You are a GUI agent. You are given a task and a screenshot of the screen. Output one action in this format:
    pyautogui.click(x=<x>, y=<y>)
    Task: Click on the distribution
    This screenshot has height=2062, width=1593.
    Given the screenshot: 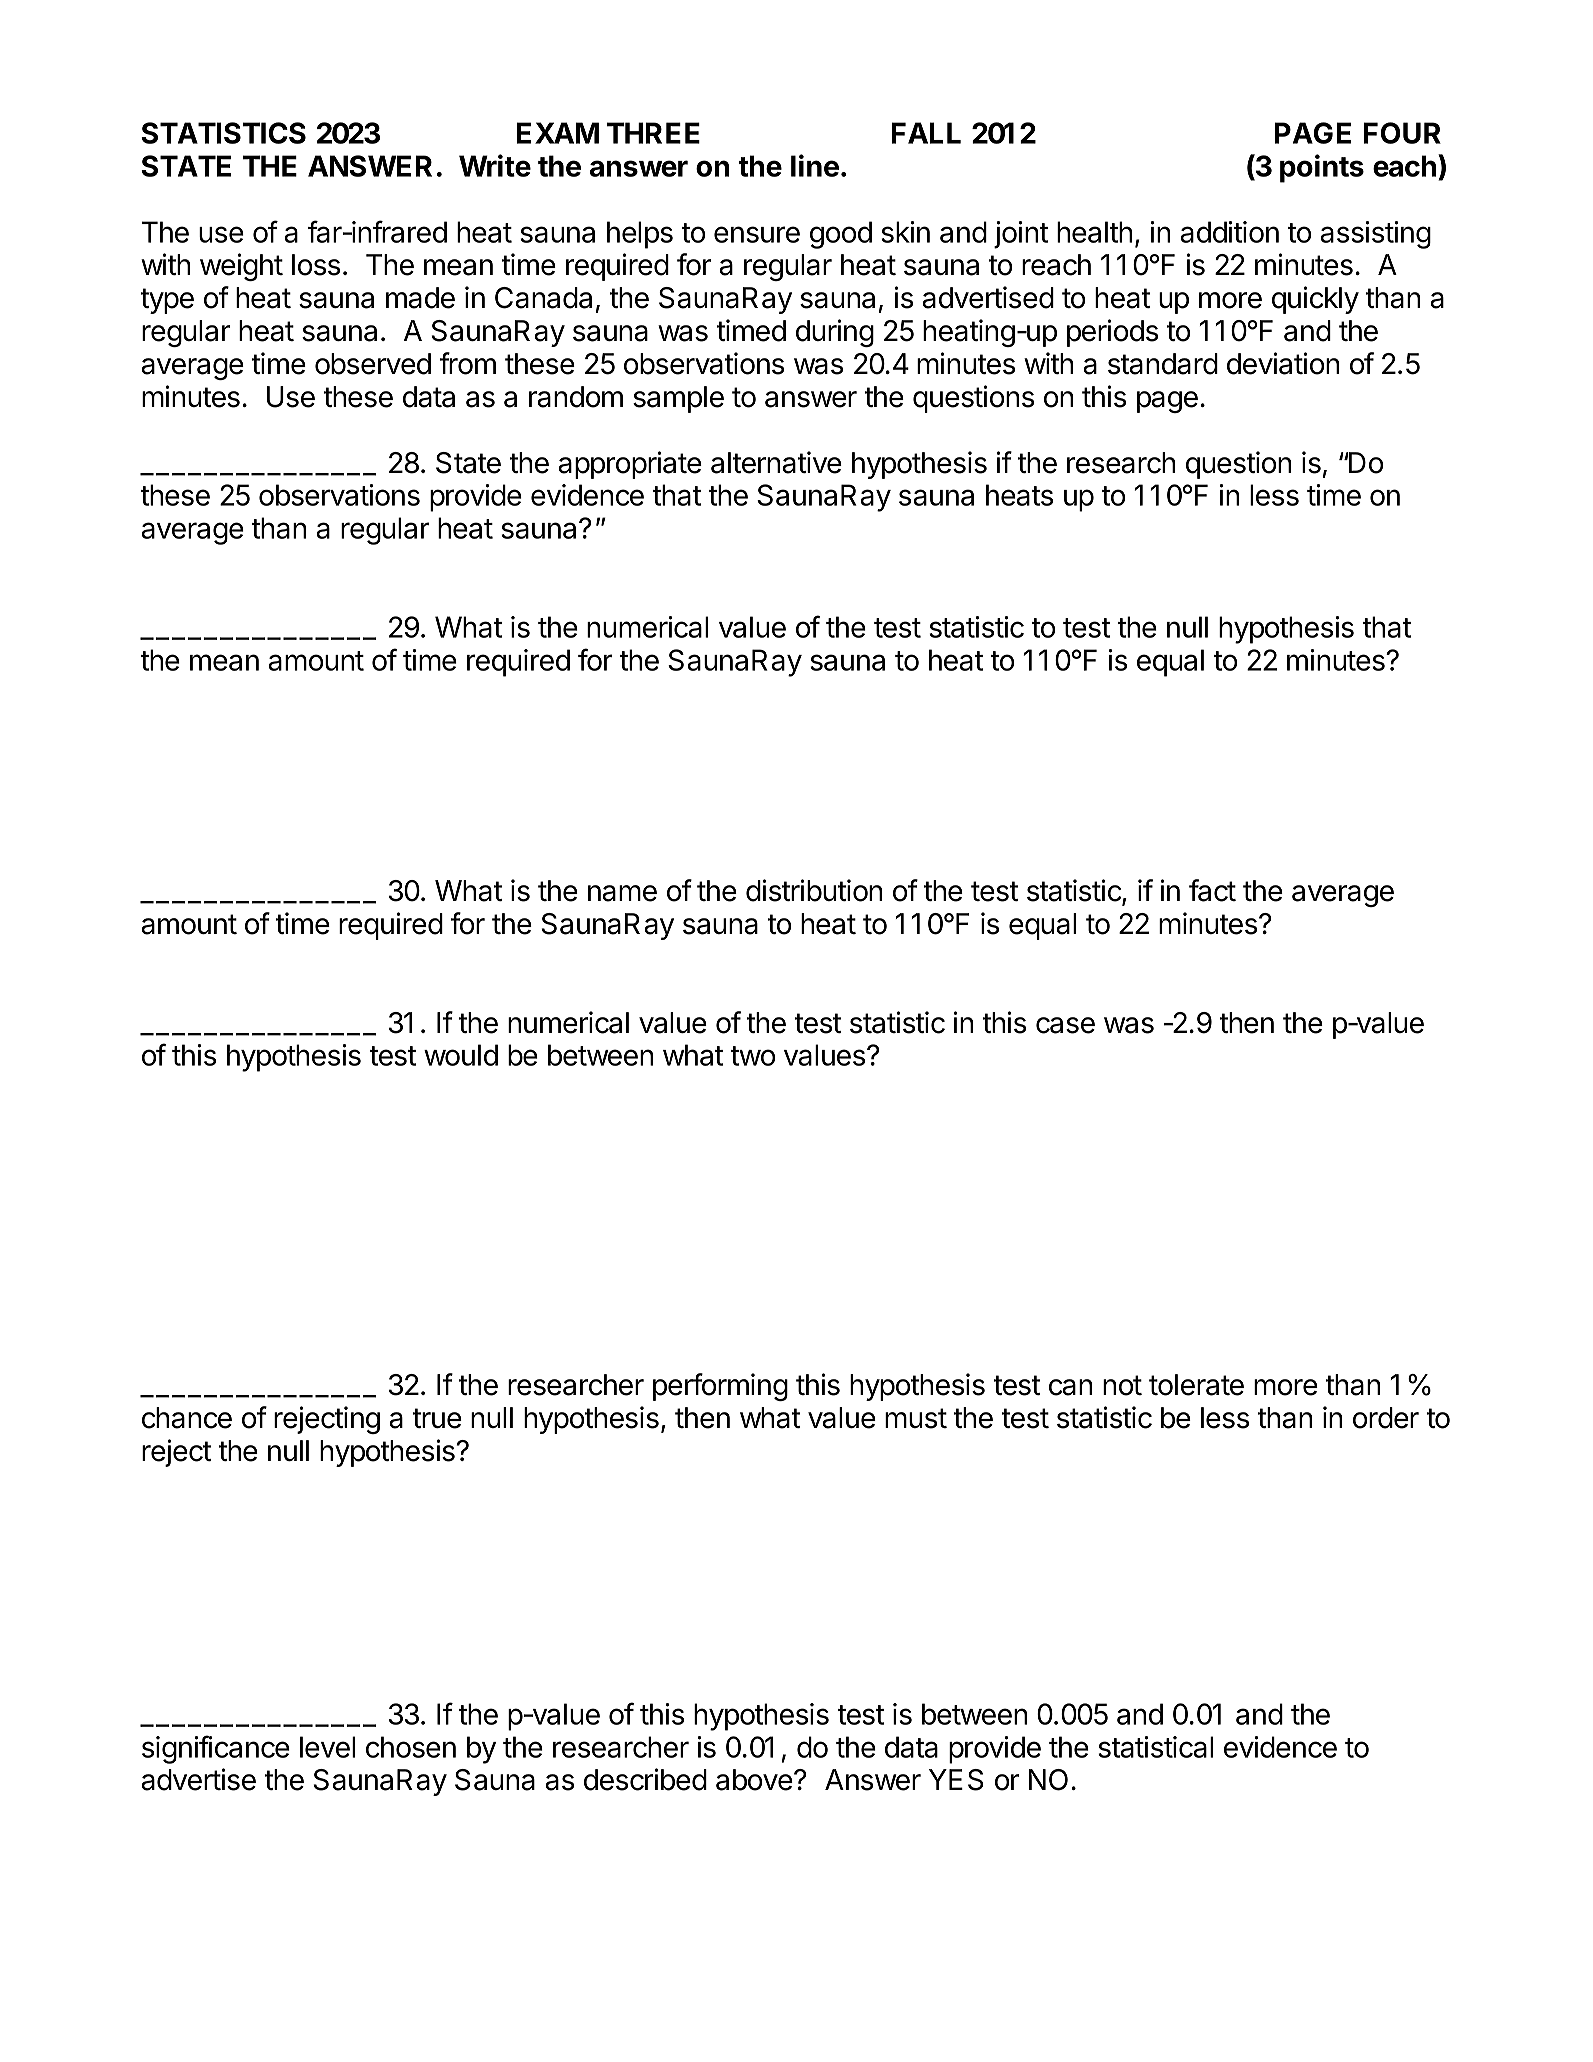 What is the action you would take?
    pyautogui.click(x=814, y=890)
